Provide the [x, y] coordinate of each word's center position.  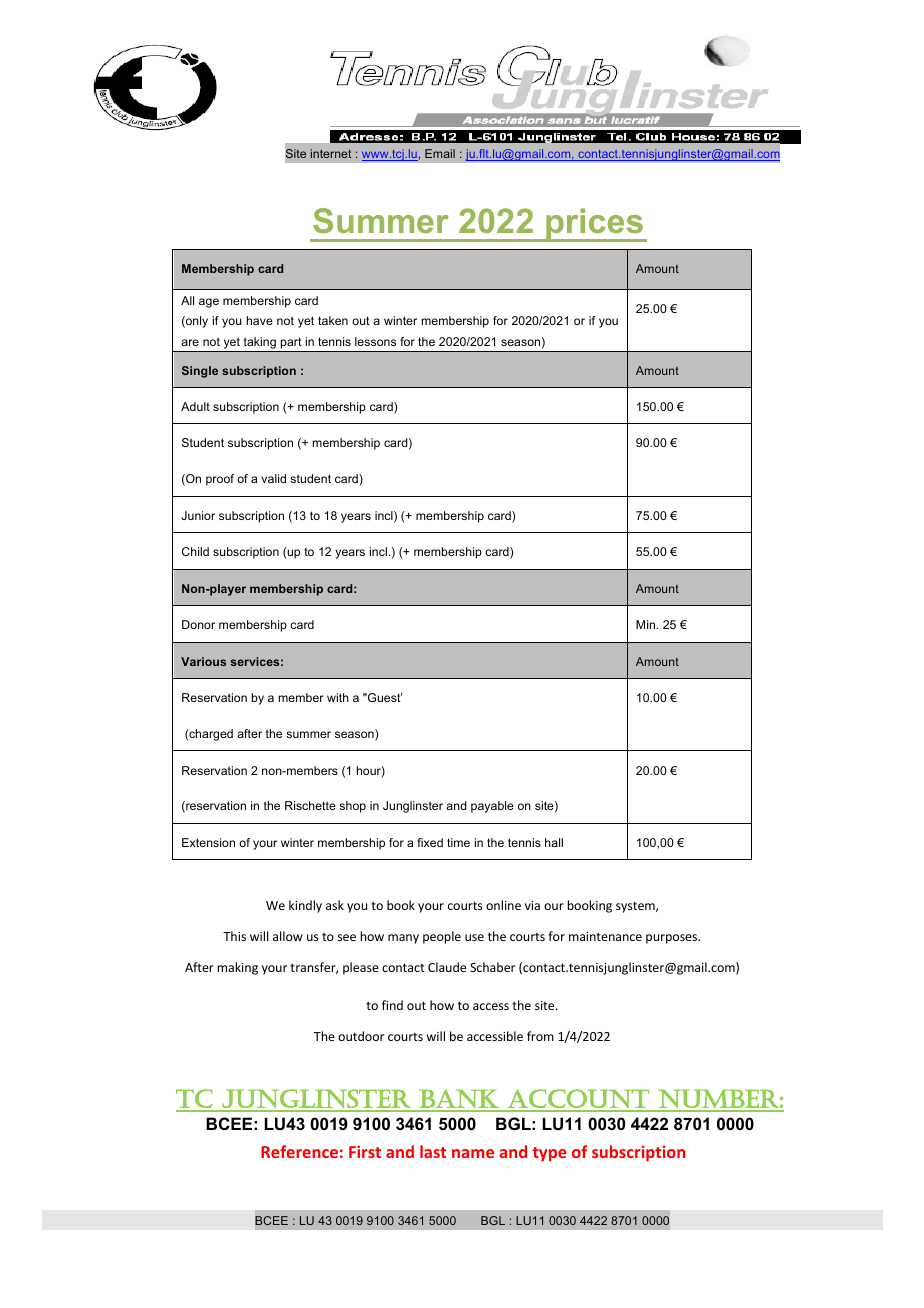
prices [594, 225]
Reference [299, 1151]
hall [554, 842]
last [433, 1151]
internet [331, 153]
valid [273, 478]
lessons [375, 341]
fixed [430, 842]
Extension [208, 842]
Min [645, 624]
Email [440, 153]
